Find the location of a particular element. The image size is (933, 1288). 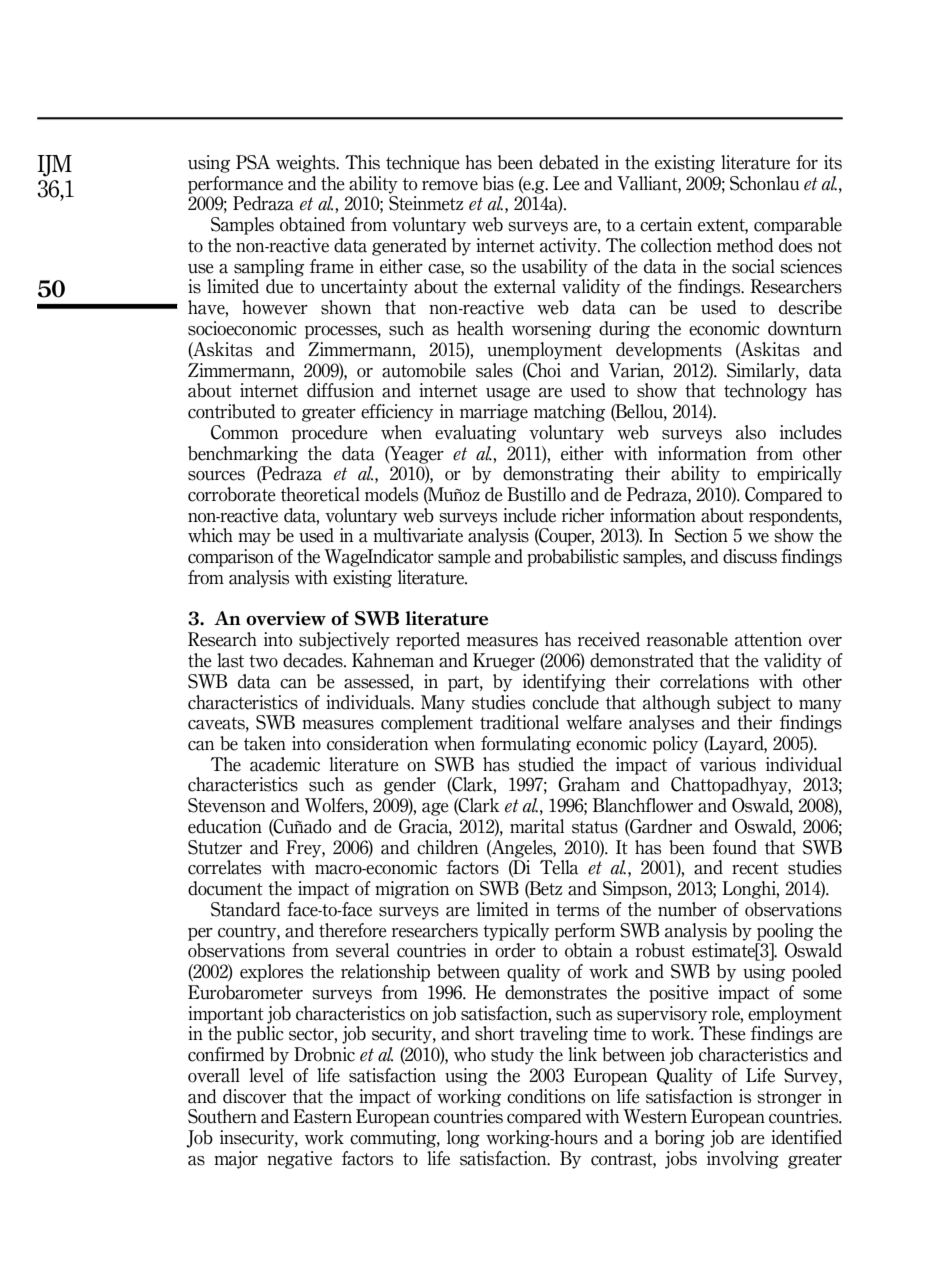

negative is located at coordinates (299, 1160).
